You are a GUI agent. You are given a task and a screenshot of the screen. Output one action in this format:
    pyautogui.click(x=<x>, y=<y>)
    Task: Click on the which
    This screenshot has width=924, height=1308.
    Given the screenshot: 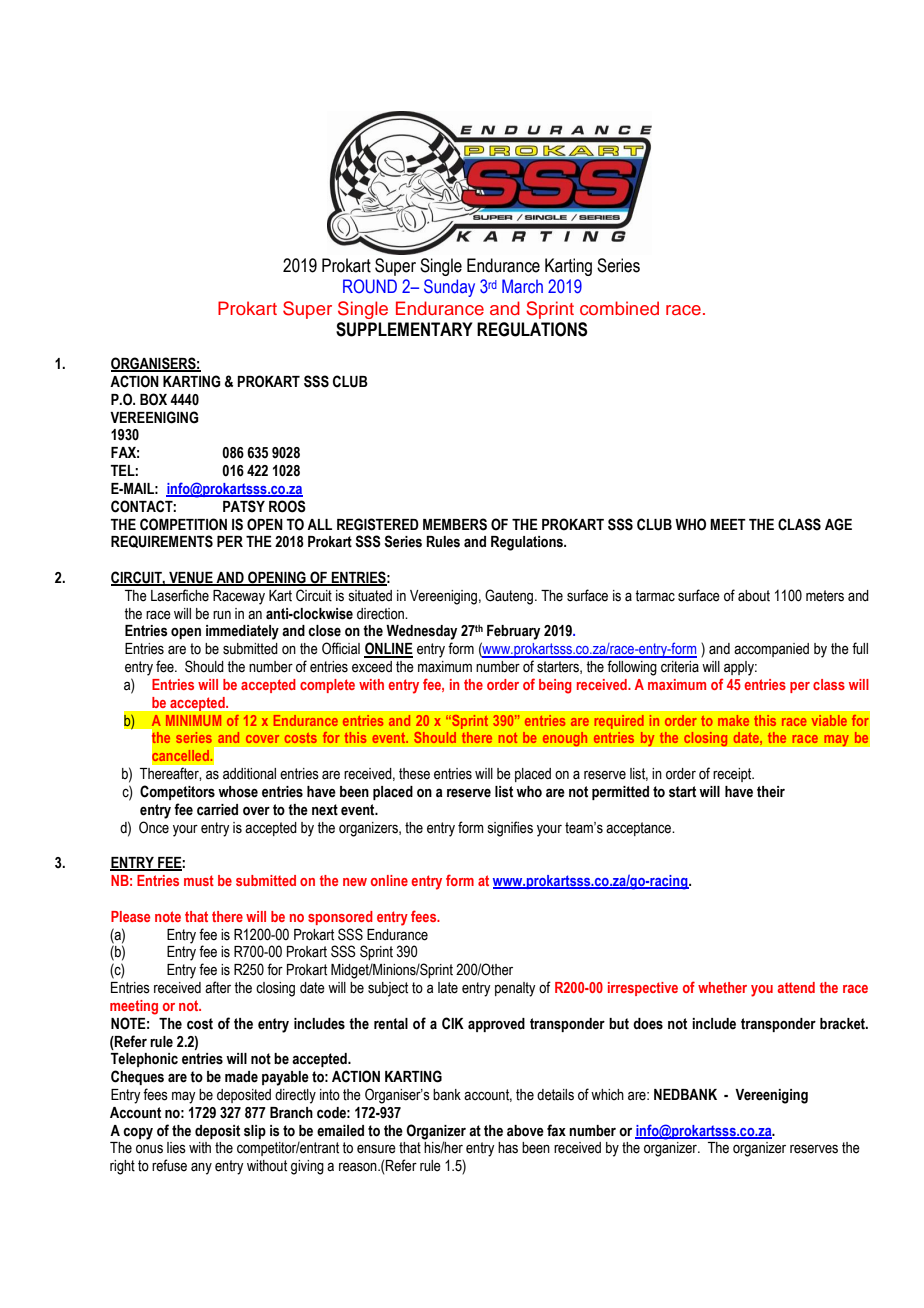 What is the action you would take?
    pyautogui.click(x=607, y=1094)
